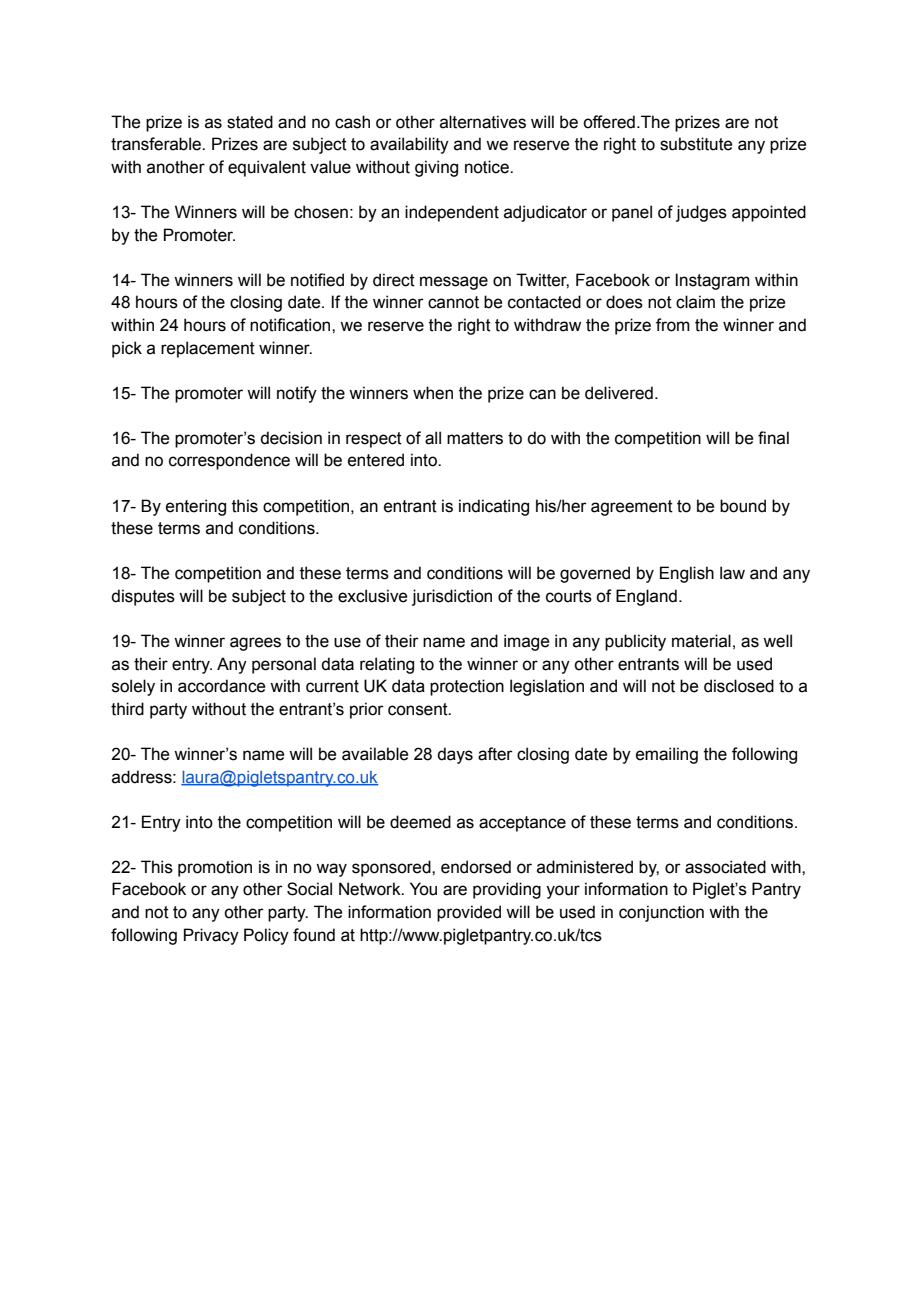 Image resolution: width=924 pixels, height=1307 pixels. What do you see at coordinates (467, 687) in the document?
I see `protection` at bounding box center [467, 687].
